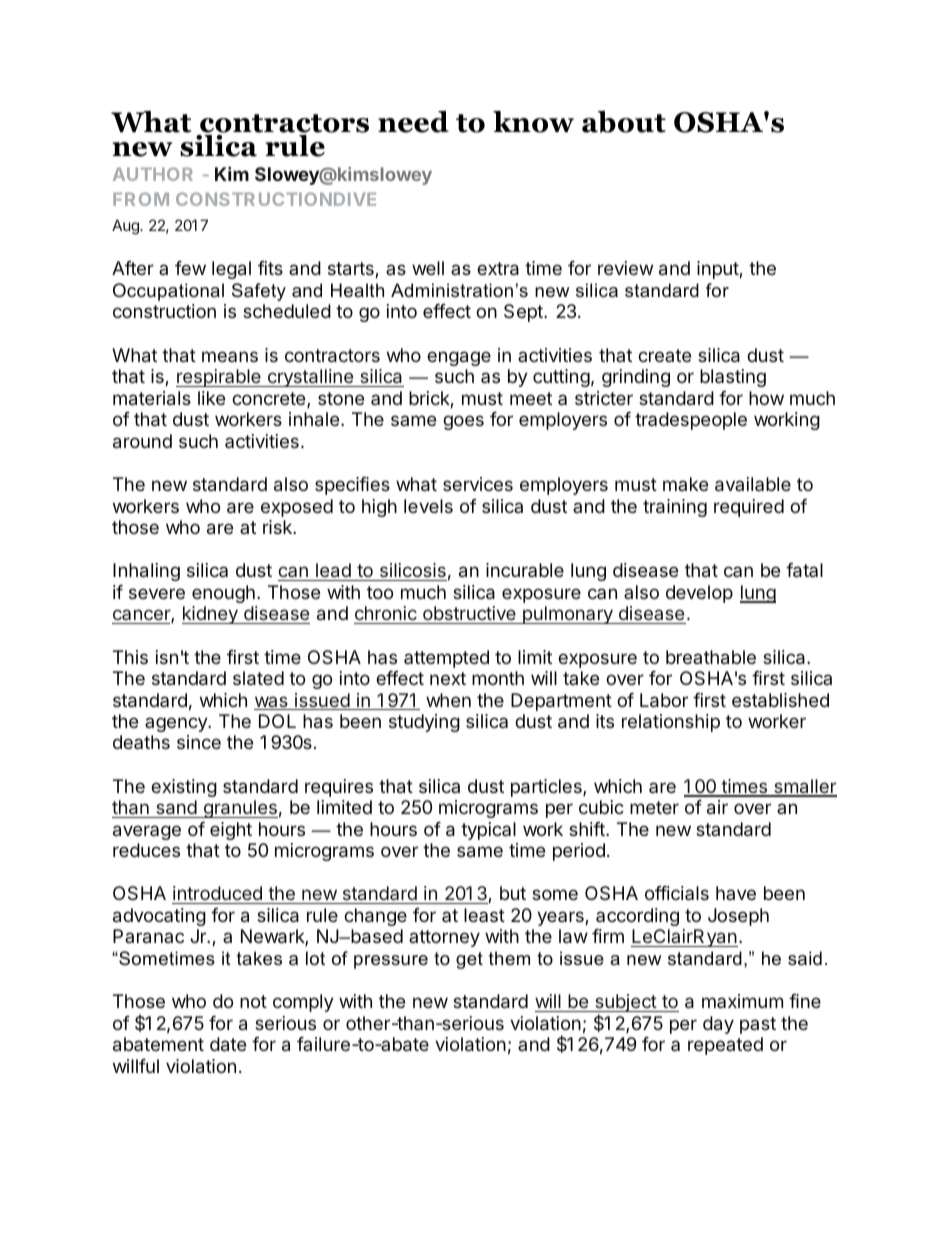 This screenshot has height=1233, width=952. Describe the element at coordinates (469, 960) in the screenshot. I see `get` at that location.
